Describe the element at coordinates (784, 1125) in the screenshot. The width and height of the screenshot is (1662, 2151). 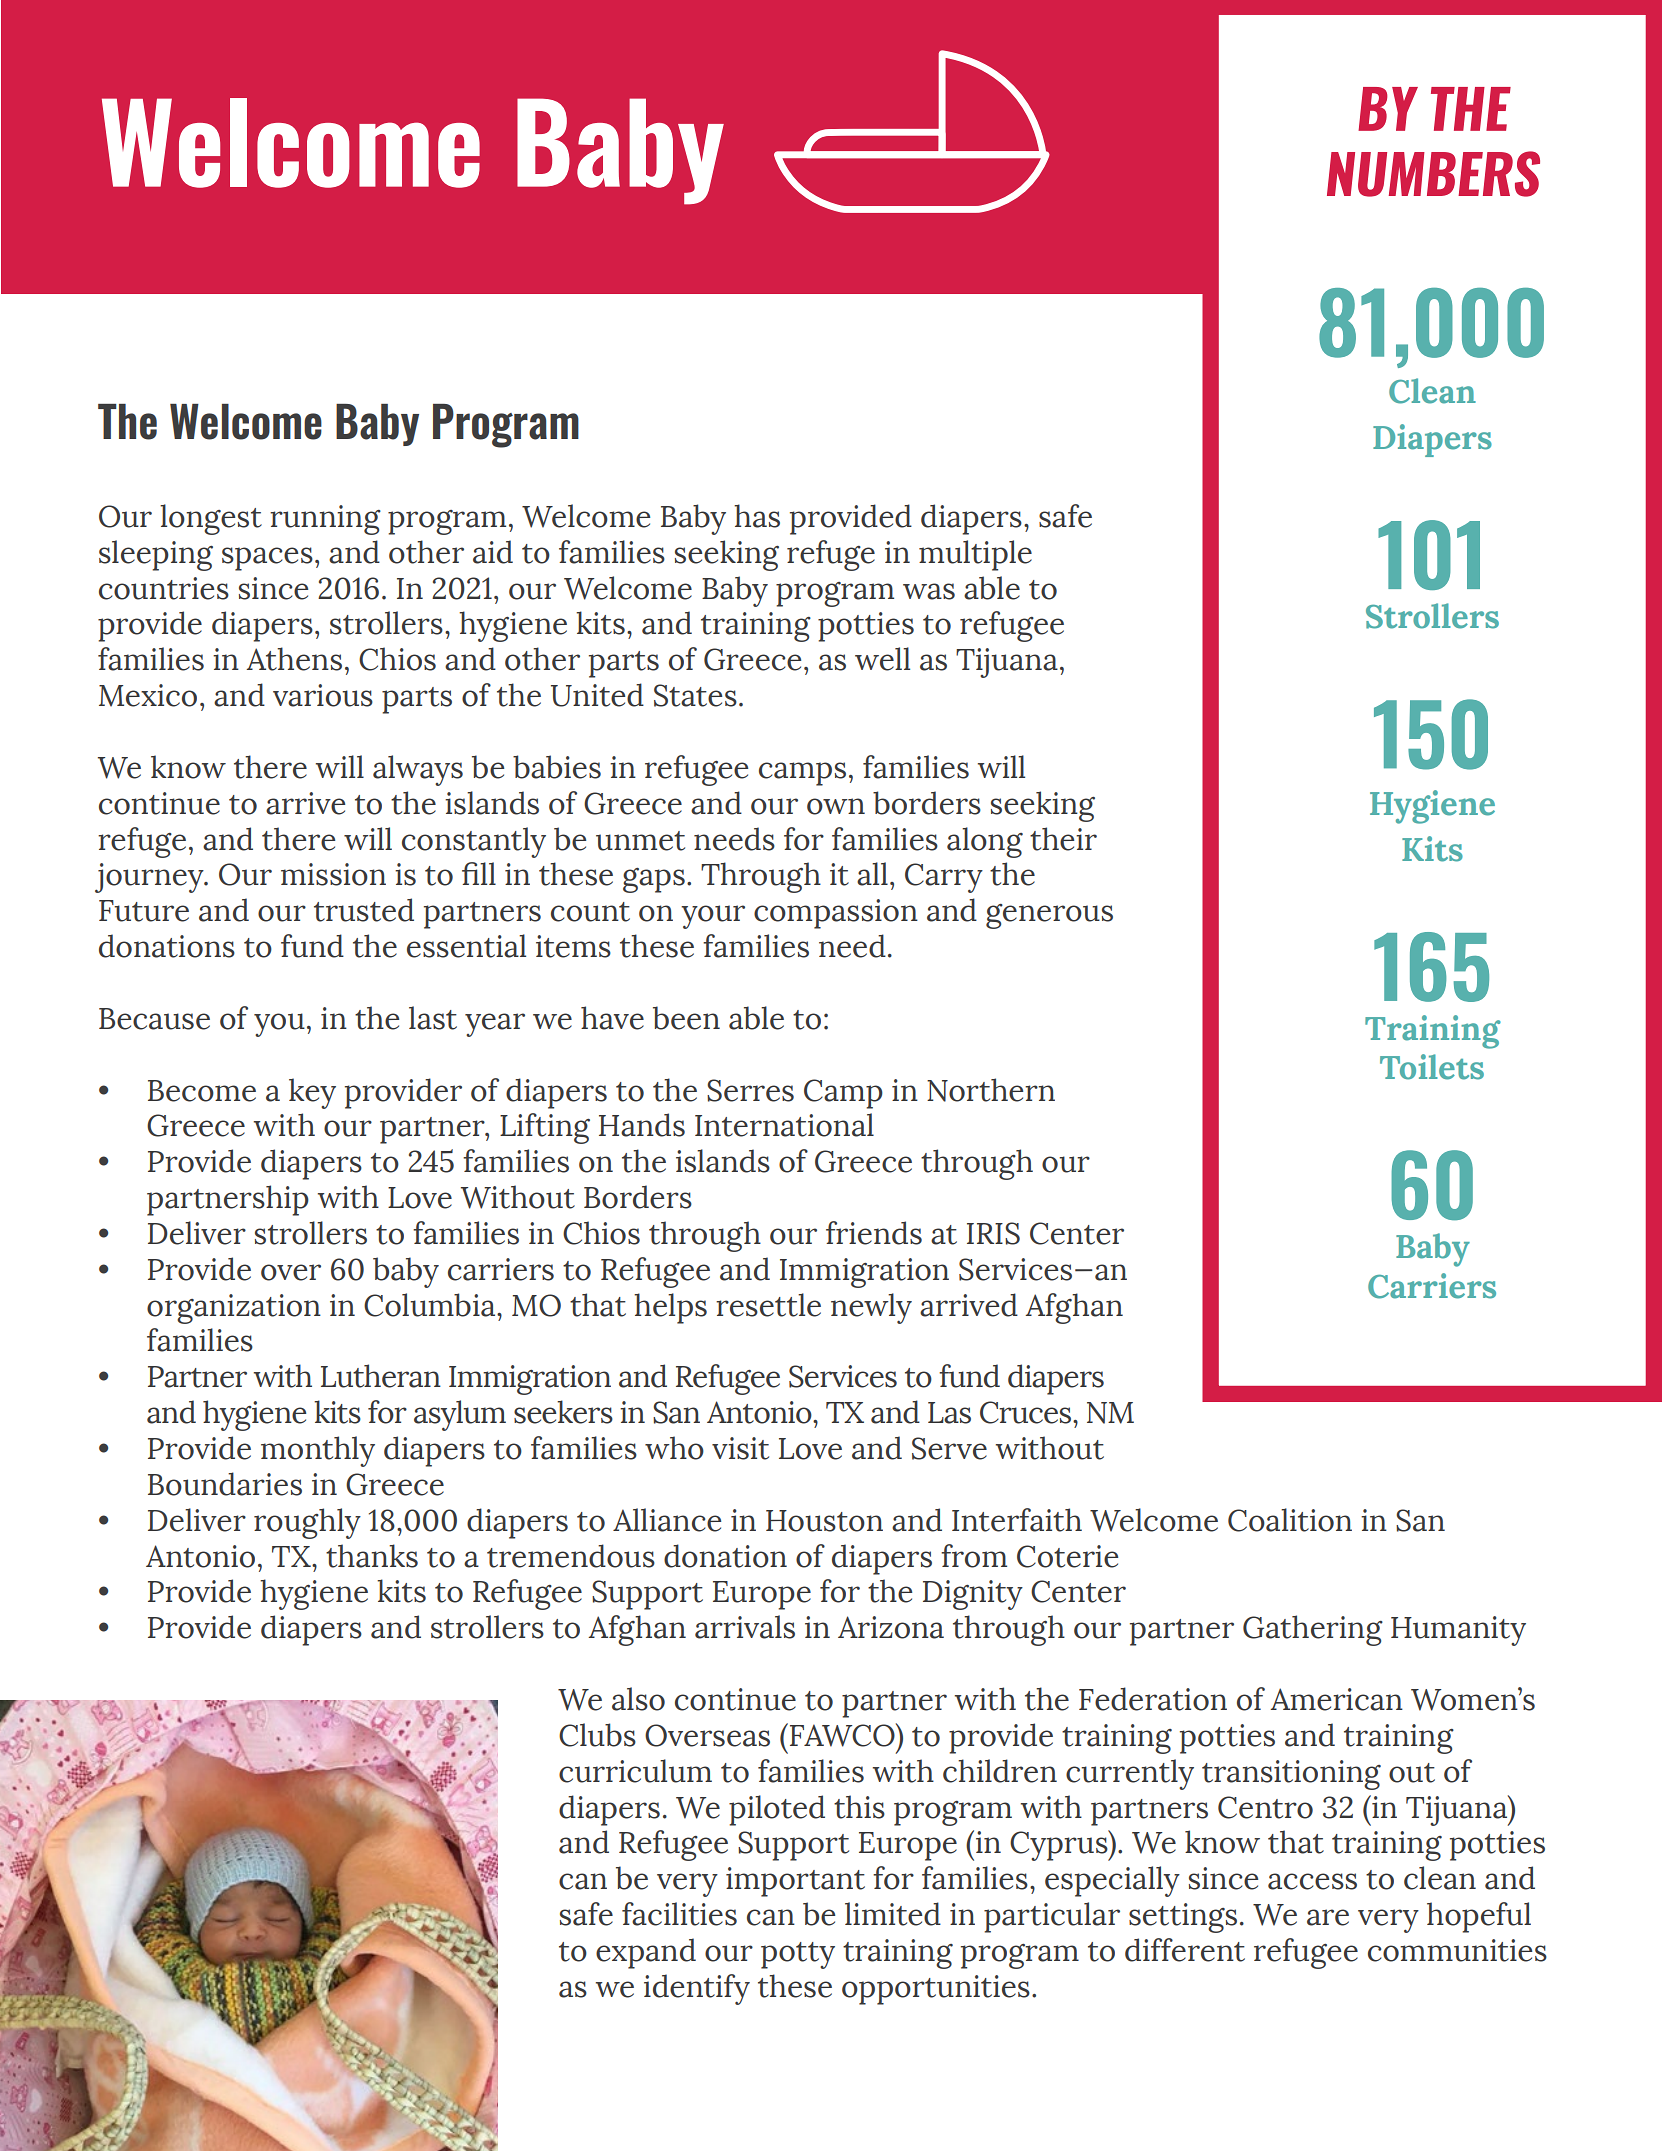
I see `International` at that location.
